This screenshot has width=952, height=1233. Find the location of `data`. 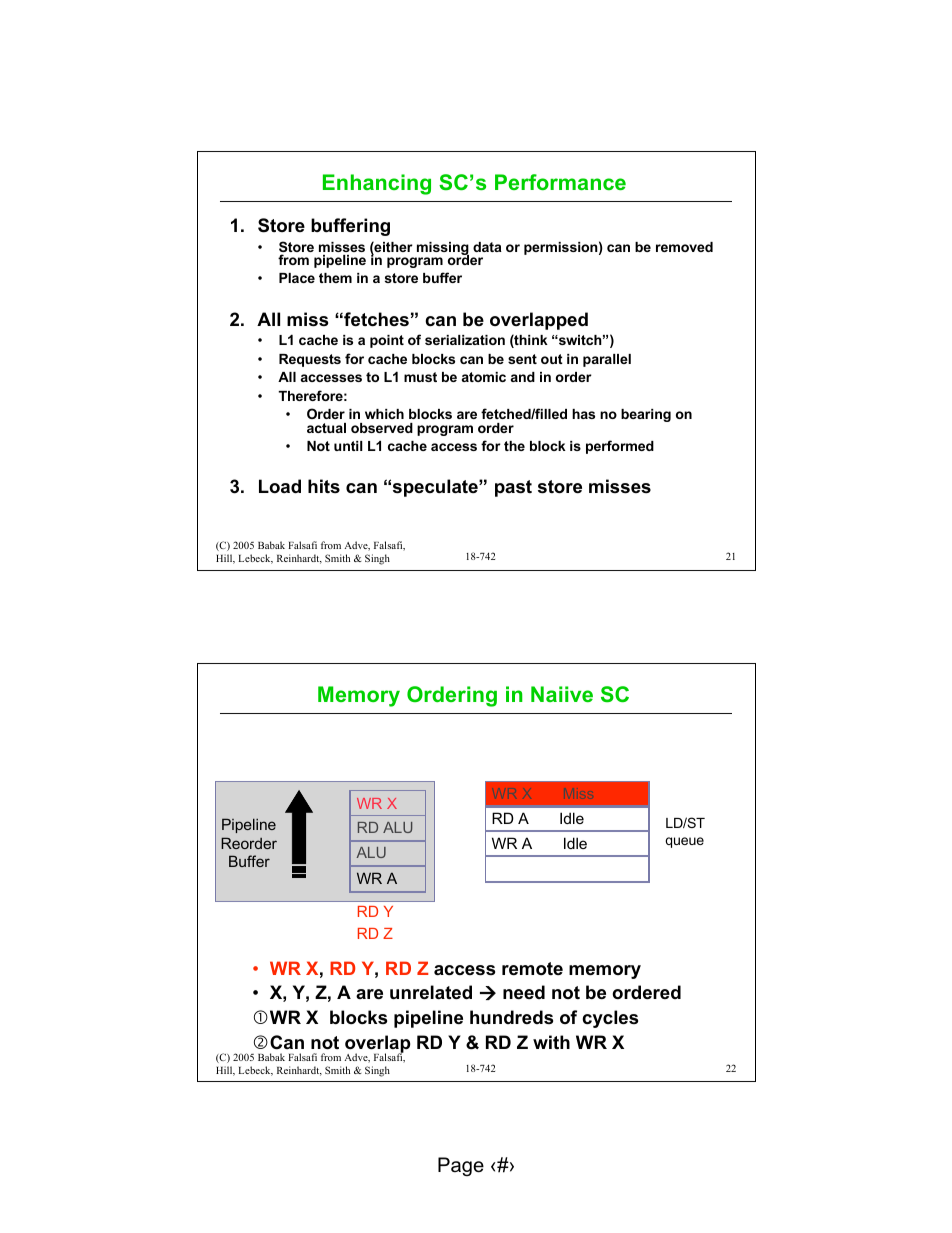

data is located at coordinates (487, 247).
